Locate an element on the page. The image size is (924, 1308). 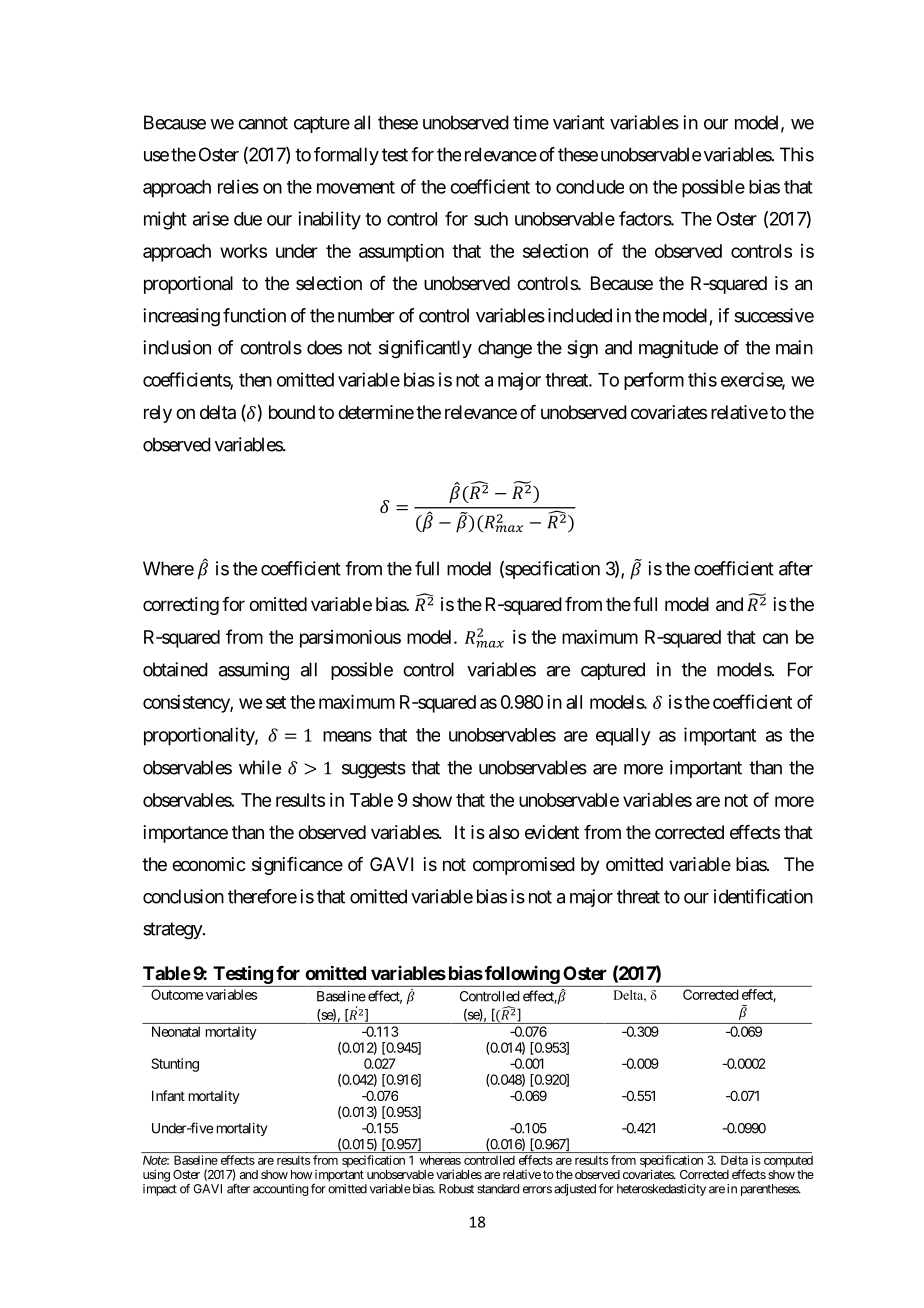
identification is located at coordinates (763, 896).
